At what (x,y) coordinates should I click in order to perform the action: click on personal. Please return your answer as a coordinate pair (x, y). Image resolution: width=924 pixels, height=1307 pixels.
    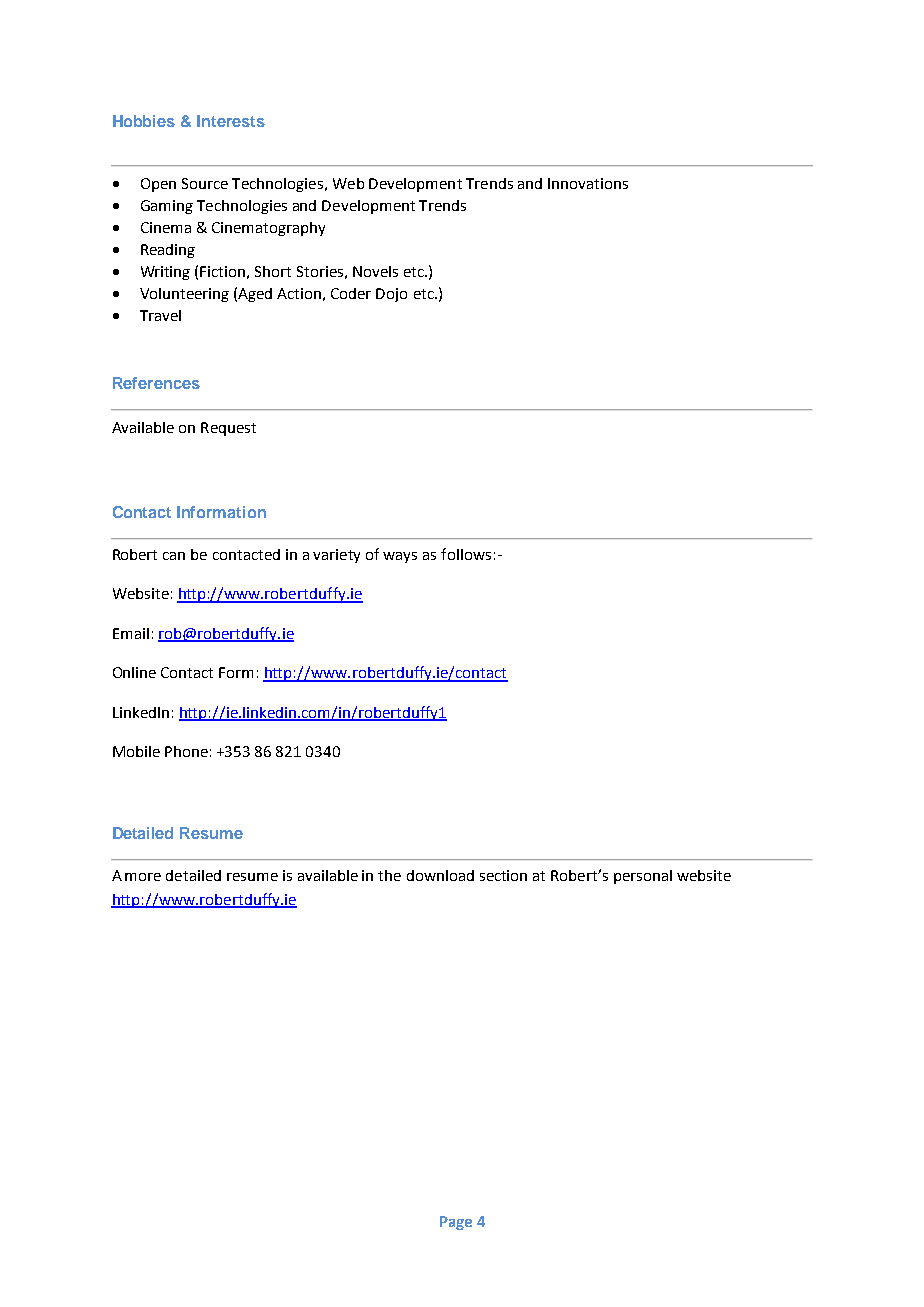
    Looking at the image, I should click on (643, 877).
